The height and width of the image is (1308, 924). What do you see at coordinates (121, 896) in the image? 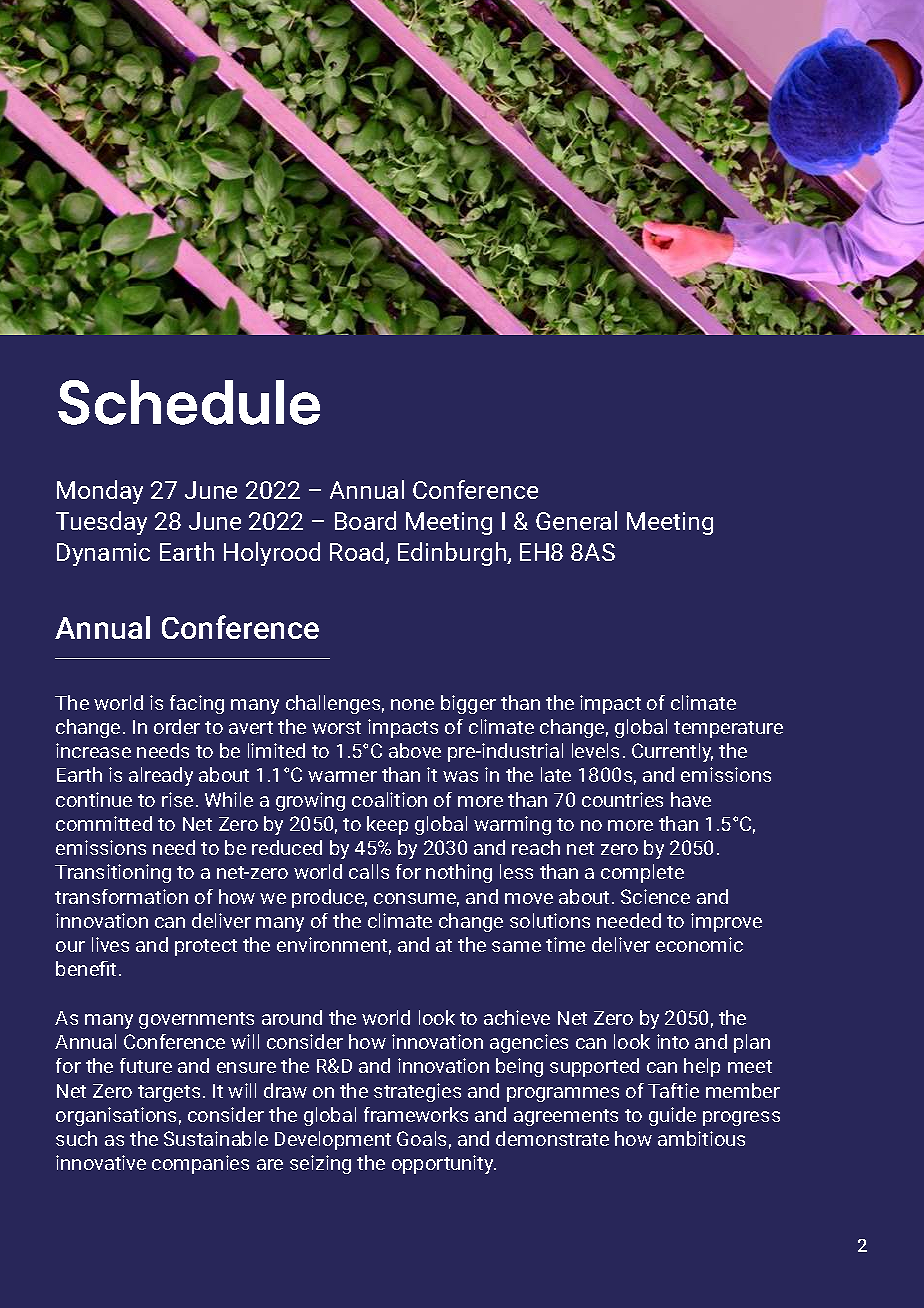
I see `transformation` at bounding box center [121, 896].
